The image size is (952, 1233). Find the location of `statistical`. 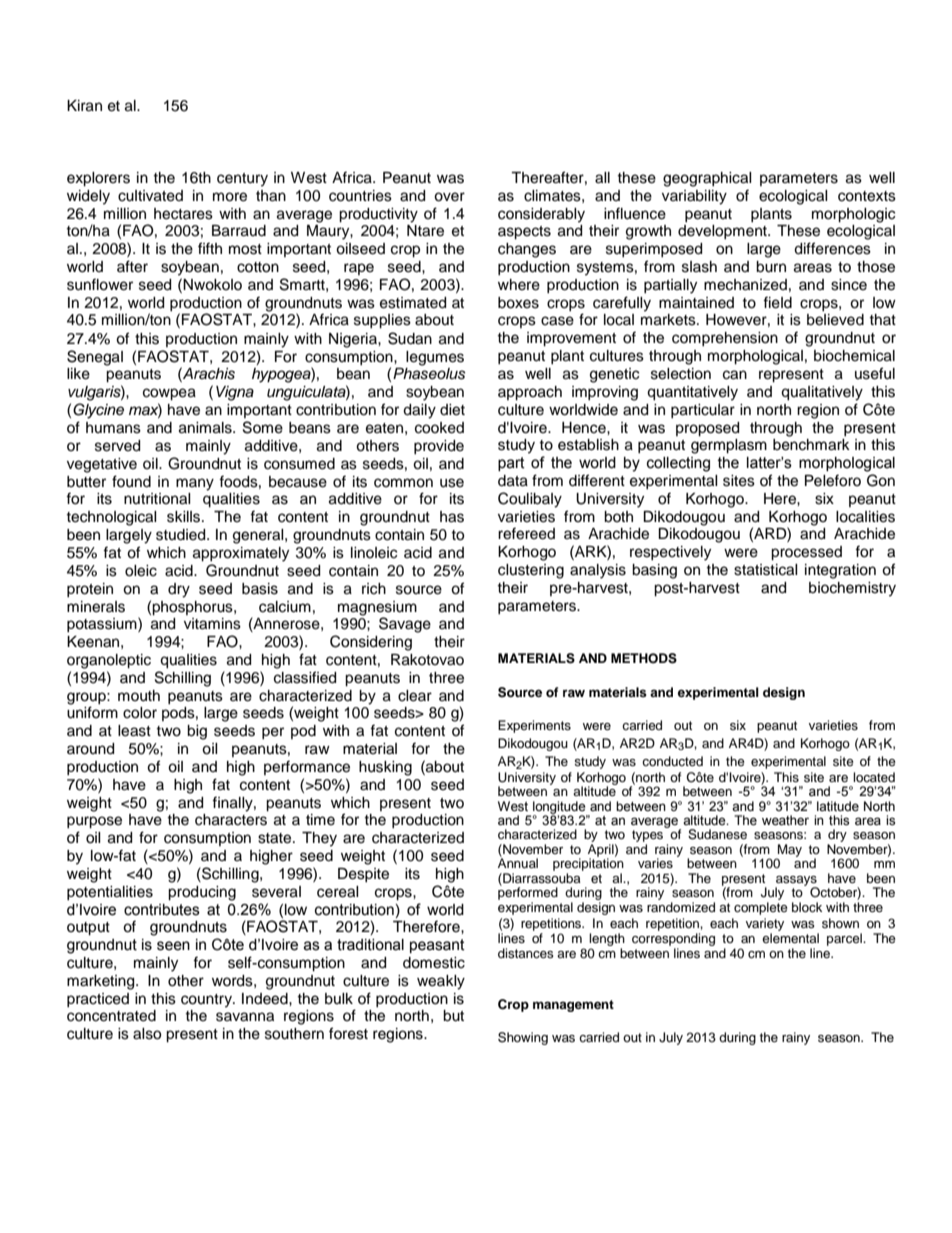

statistical is located at coordinates (766, 570).
